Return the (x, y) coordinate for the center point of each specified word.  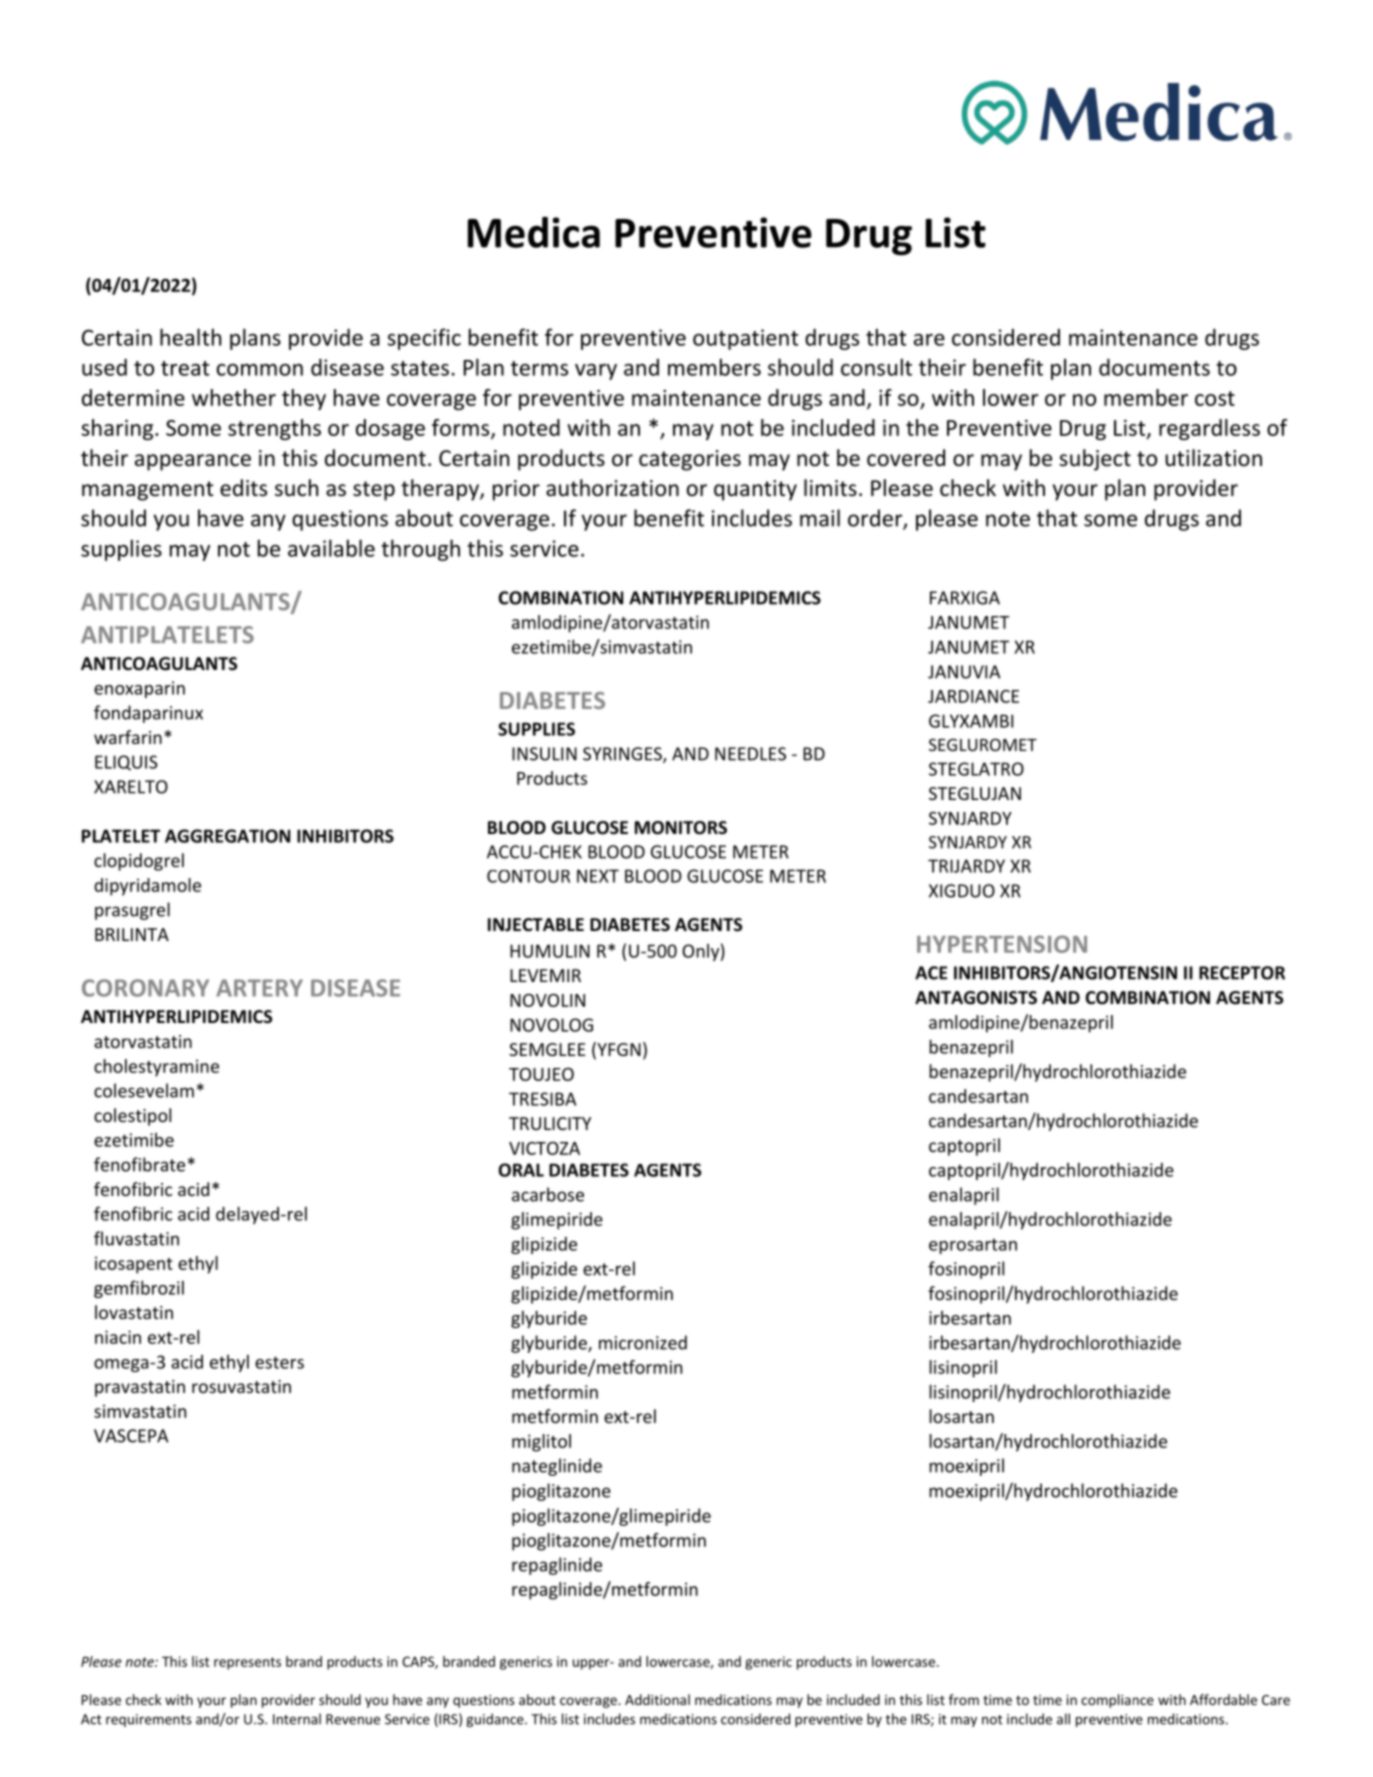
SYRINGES (623, 755)
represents (247, 1663)
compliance (1117, 1701)
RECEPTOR (1242, 973)
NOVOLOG (551, 1025)
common (260, 370)
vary (596, 372)
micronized (643, 1342)
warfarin (128, 737)
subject (1095, 460)
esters (279, 1362)
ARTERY (259, 988)
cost (1215, 398)
